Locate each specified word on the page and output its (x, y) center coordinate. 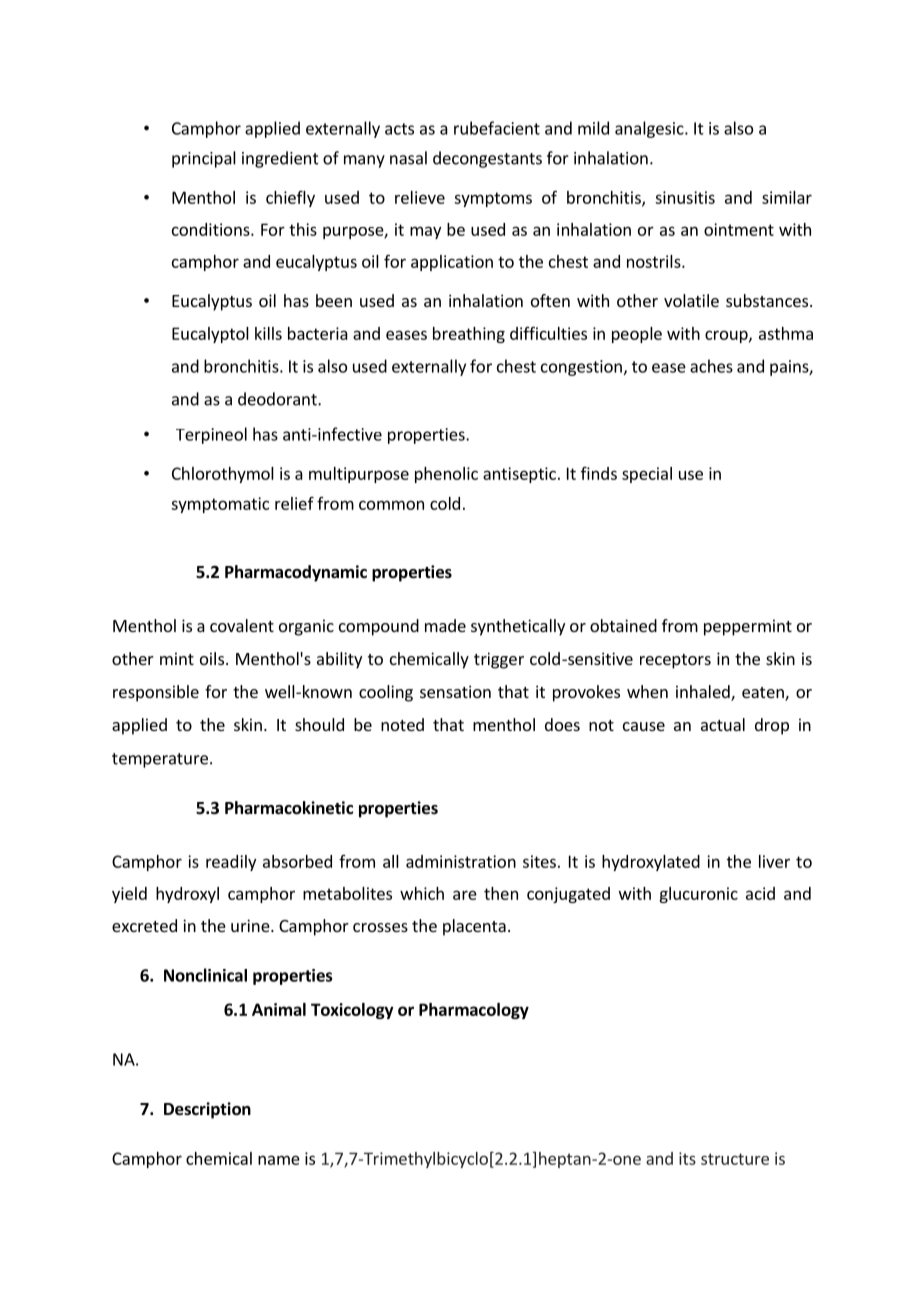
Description (207, 1110)
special (647, 475)
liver (774, 861)
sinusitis (685, 197)
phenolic (446, 475)
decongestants (487, 159)
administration (461, 861)
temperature (160, 760)
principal (204, 159)
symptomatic (220, 505)
